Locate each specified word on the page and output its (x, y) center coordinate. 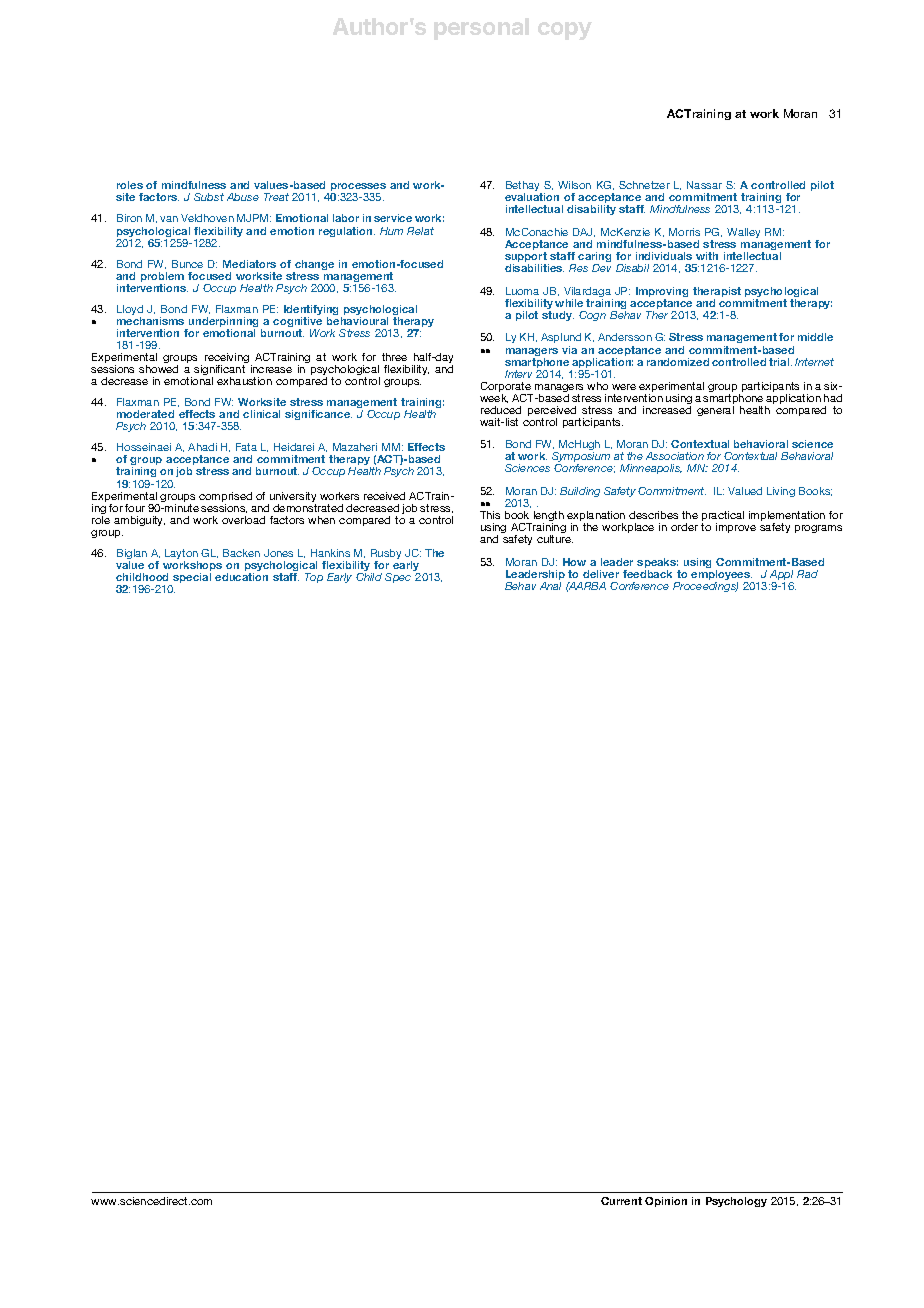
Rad (807, 574)
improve (736, 528)
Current (621, 1201)
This (490, 515)
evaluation (532, 197)
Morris (684, 232)
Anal (550, 586)
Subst (209, 197)
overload (243, 520)
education (241, 577)
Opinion (666, 1202)
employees (721, 576)
